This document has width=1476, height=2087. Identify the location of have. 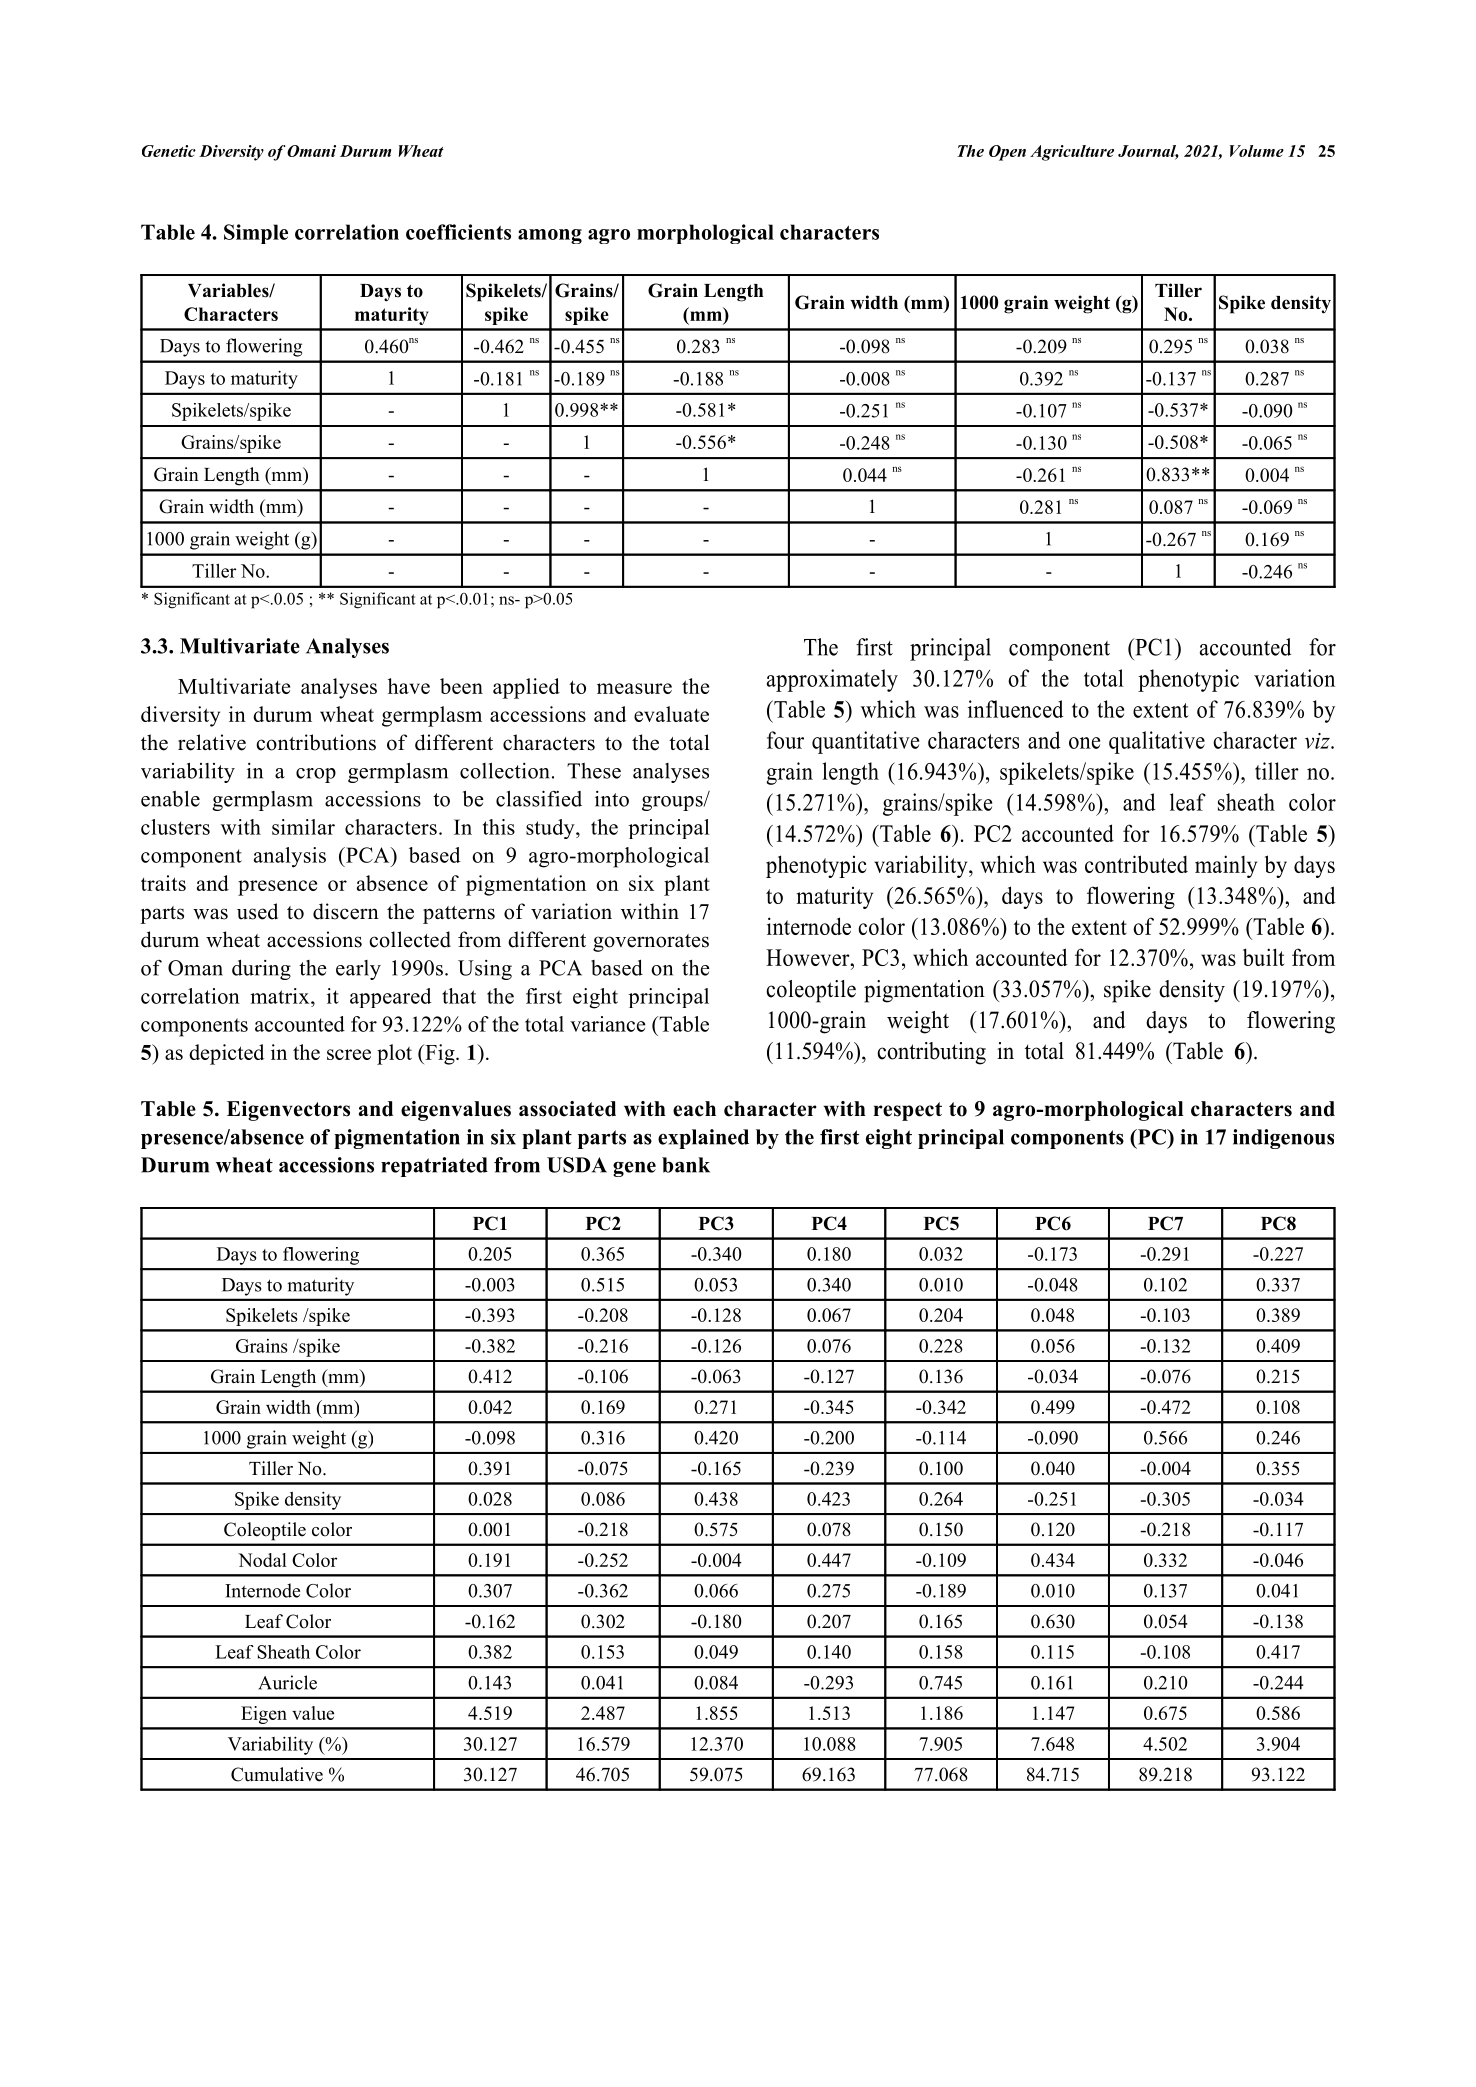
(409, 686).
